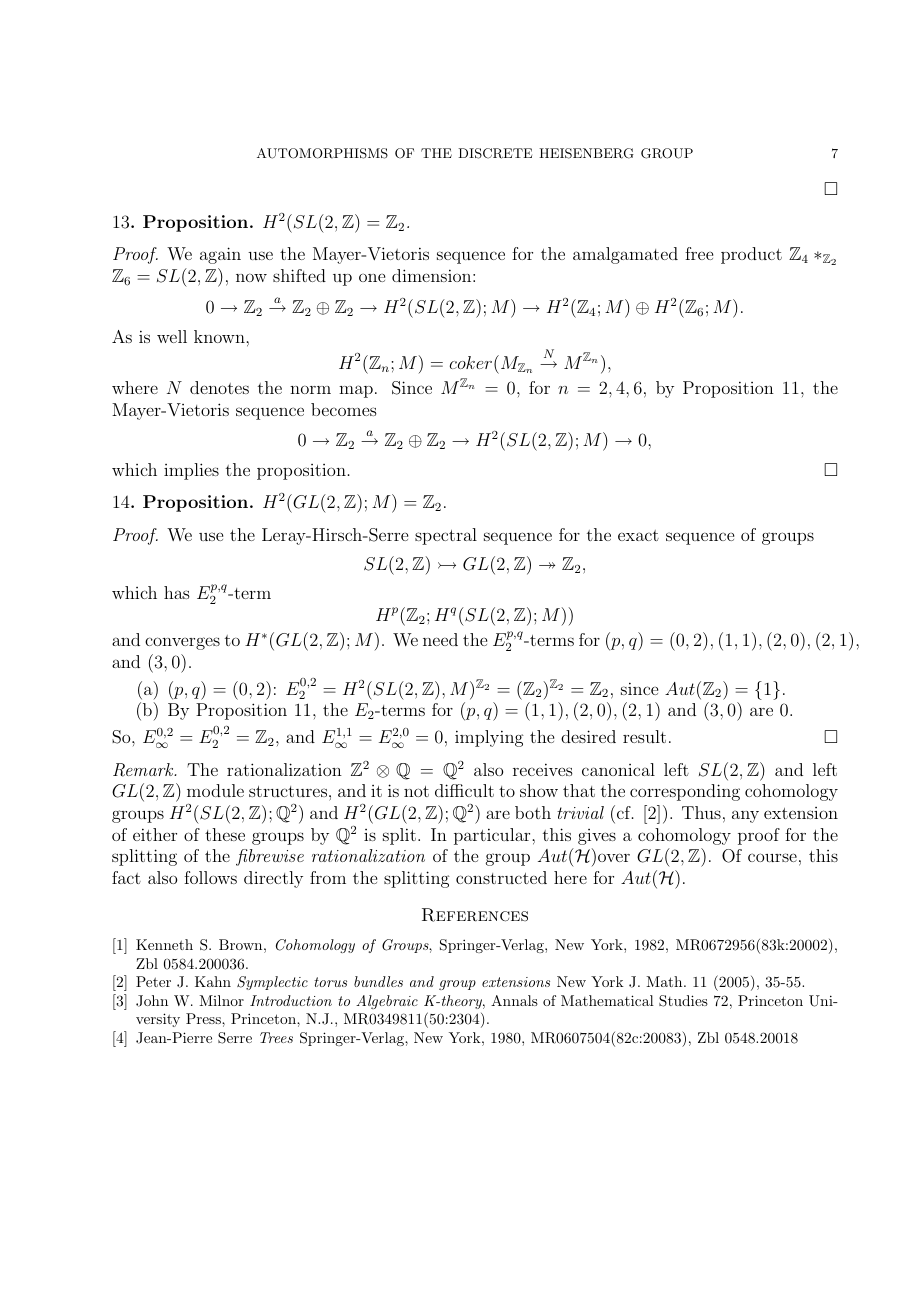 Image resolution: width=924 pixels, height=1308 pixels. Describe the element at coordinates (220, 255) in the screenshot. I see `again` at that location.
